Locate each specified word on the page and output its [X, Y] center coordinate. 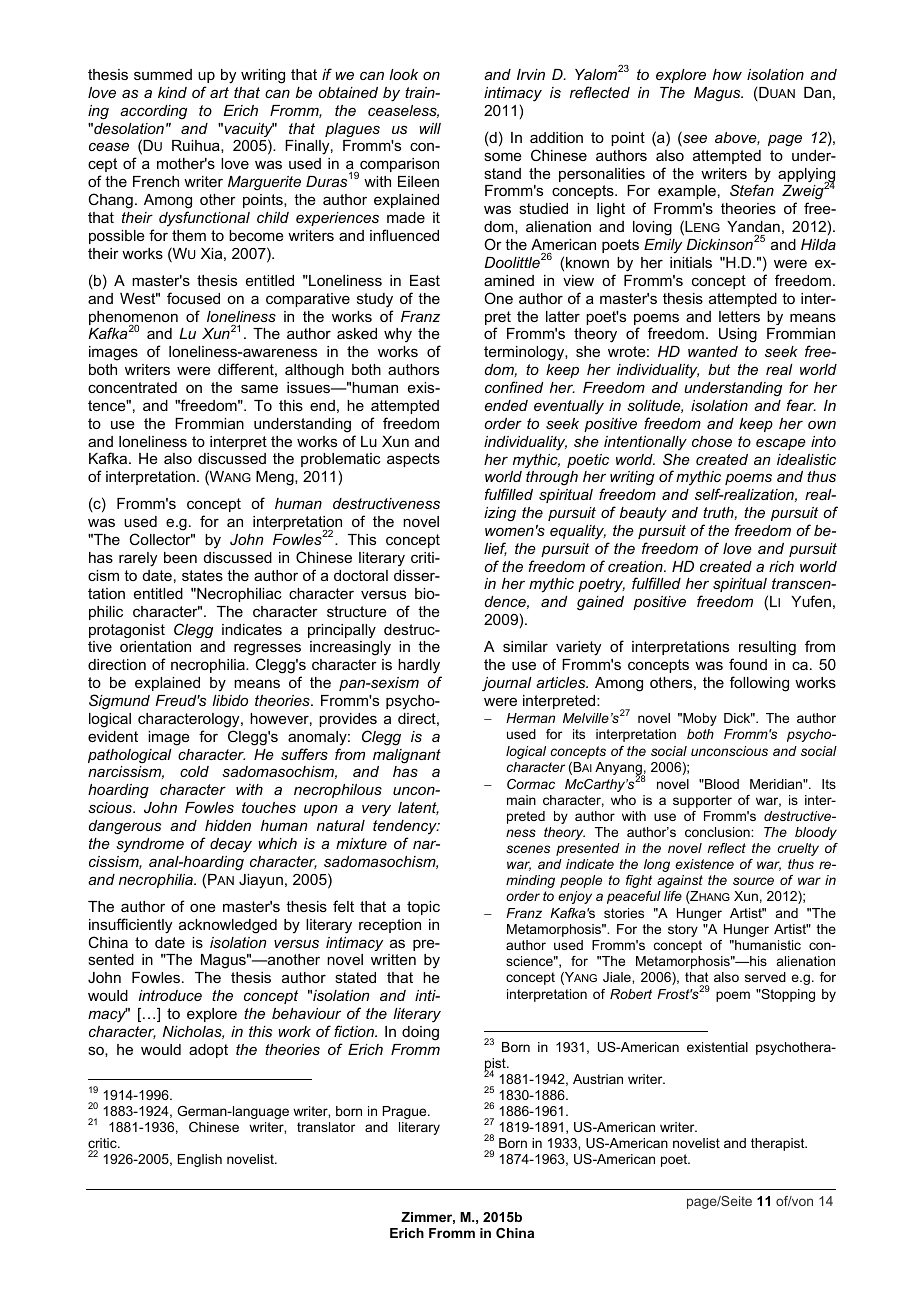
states [202, 575]
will [430, 128]
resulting [767, 648]
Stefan [752, 190]
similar [525, 646]
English [200, 1160]
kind [172, 92]
